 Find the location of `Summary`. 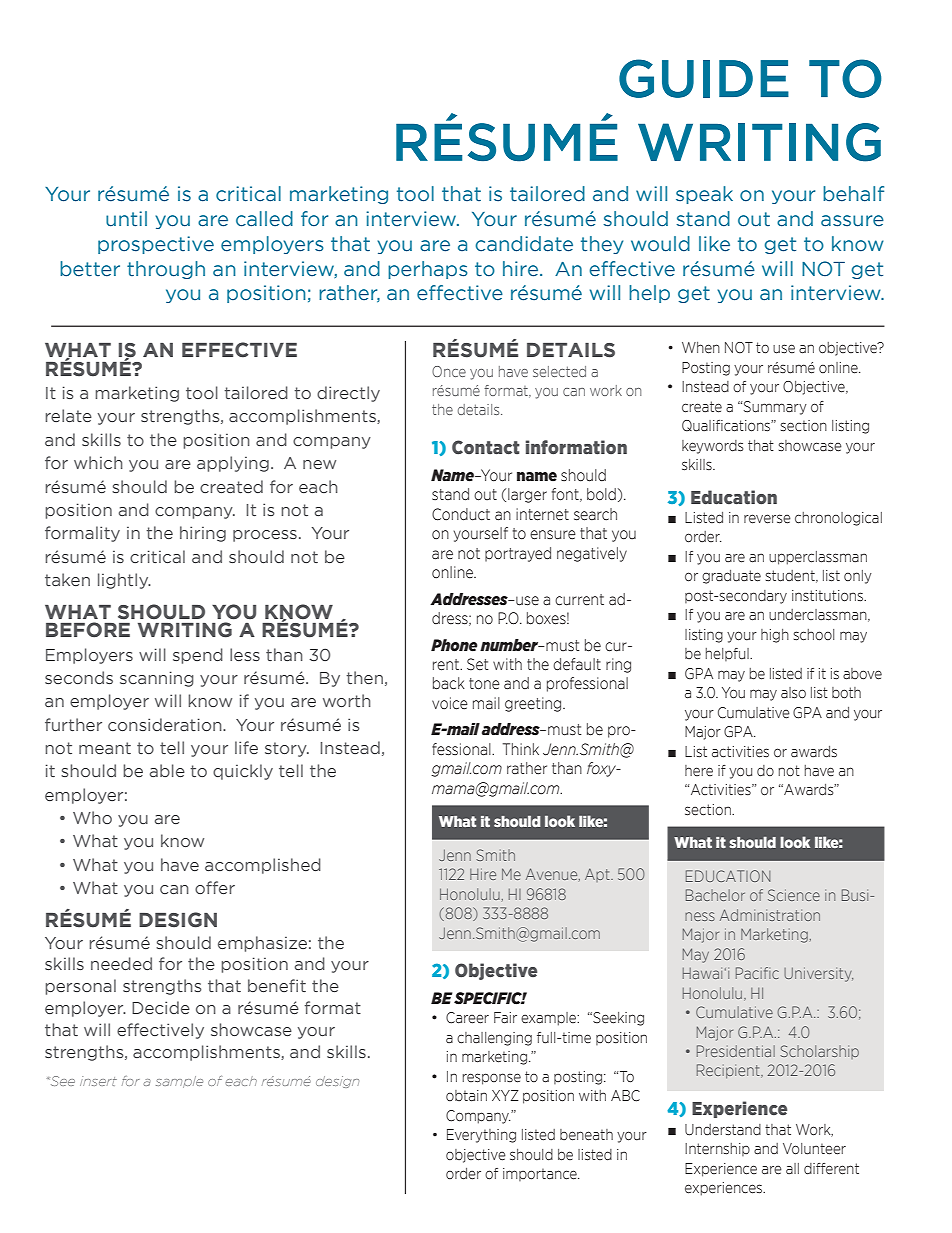

Summary is located at coordinates (775, 408).
